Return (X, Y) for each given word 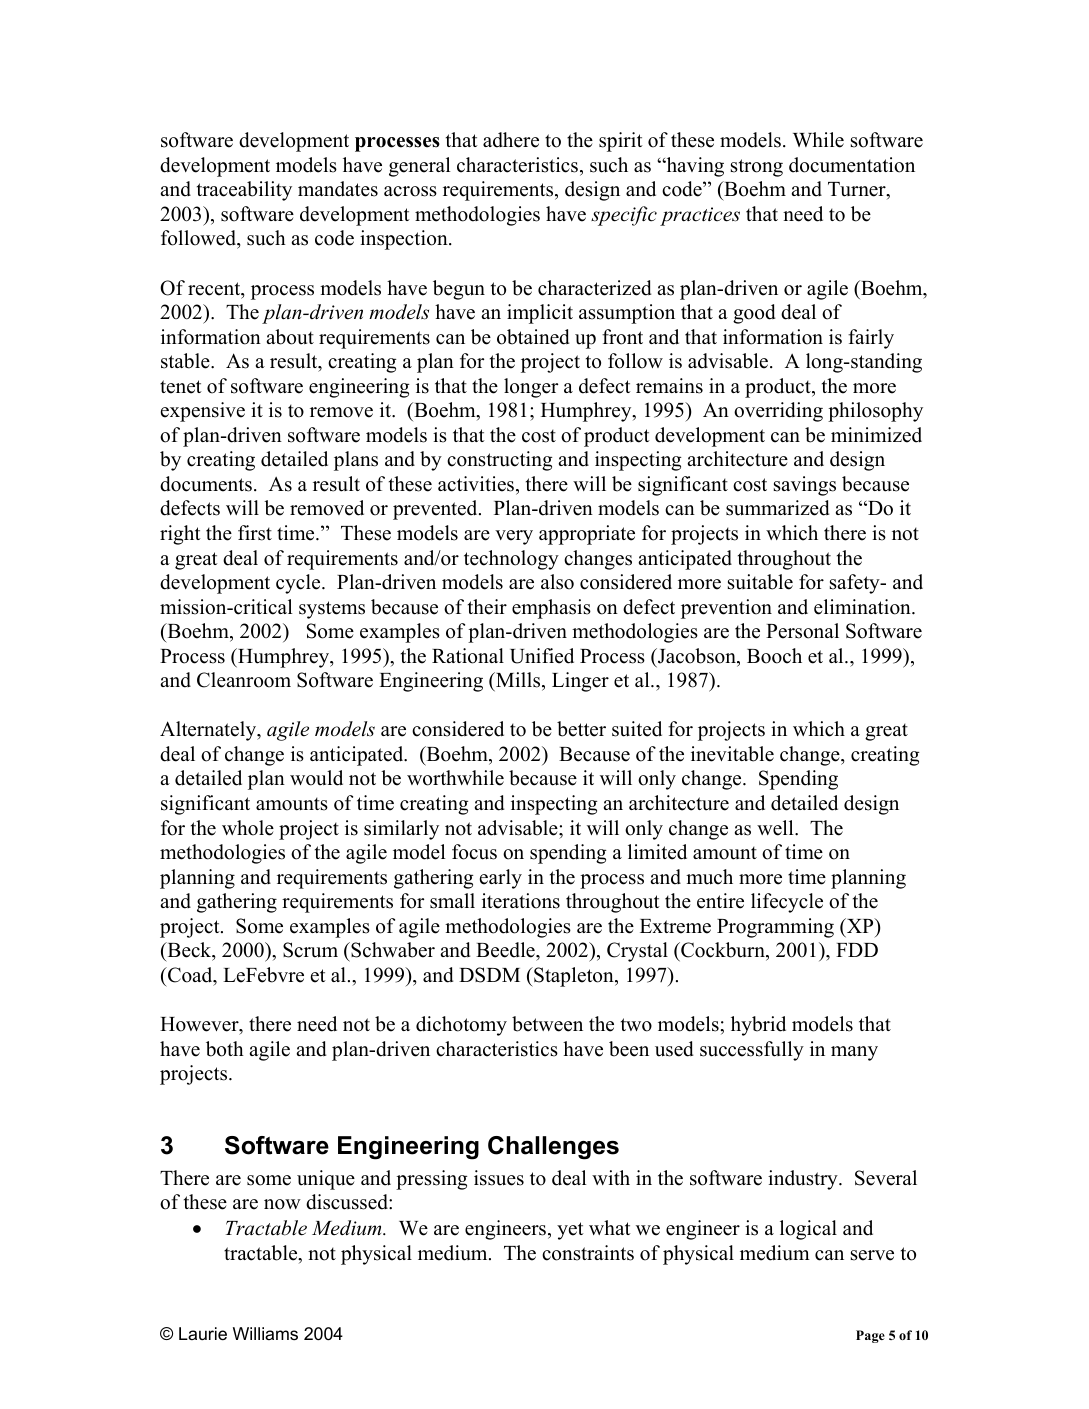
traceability (244, 191)
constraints (588, 1253)
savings (805, 486)
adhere (511, 140)
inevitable (732, 754)
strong (757, 168)
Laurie (203, 1333)
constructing (499, 461)
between (547, 1024)
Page (870, 1336)
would (316, 778)
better (581, 729)
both (225, 1049)
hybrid (758, 1026)
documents (206, 484)
